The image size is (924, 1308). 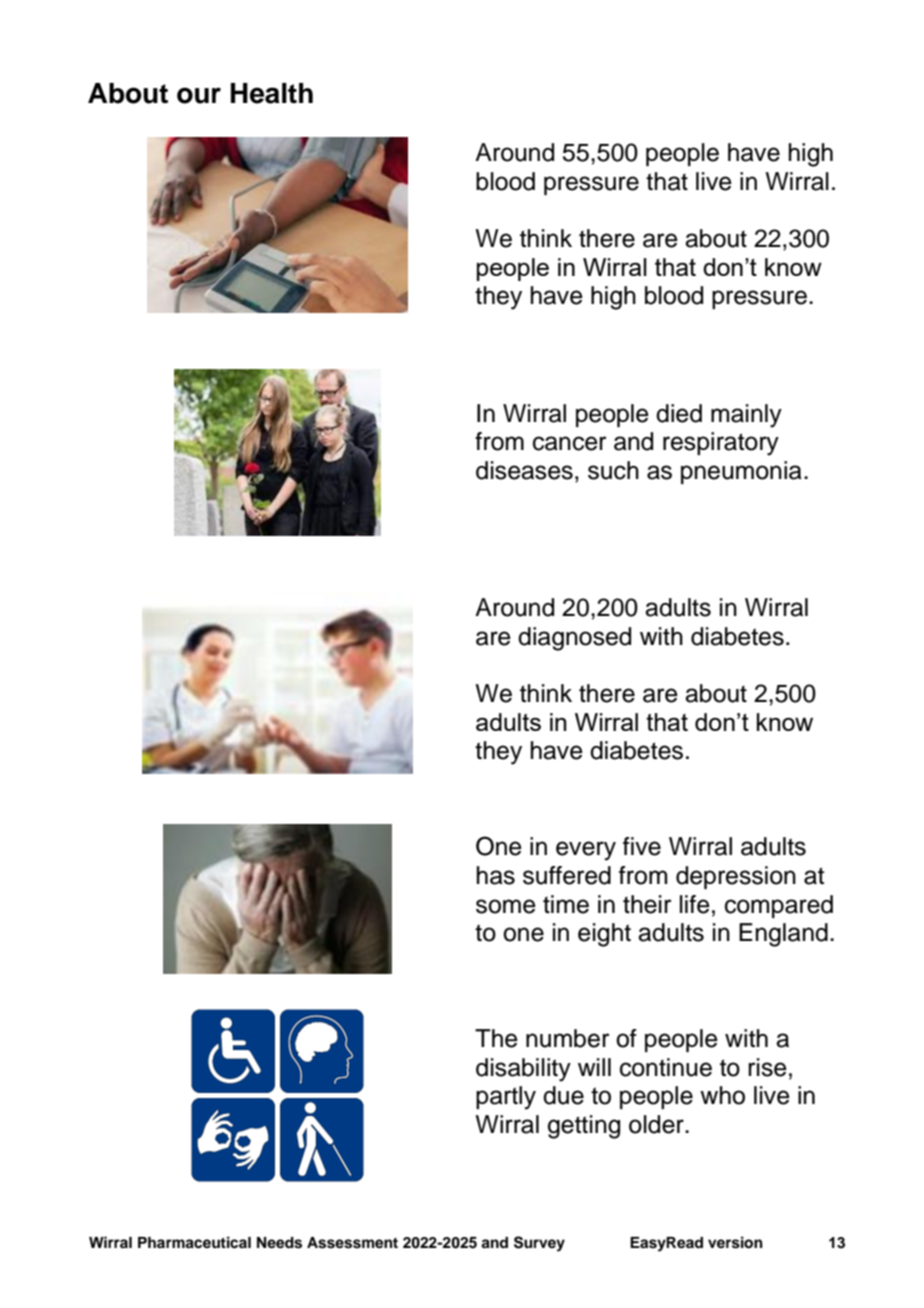 What do you see at coordinates (679, 413) in the image?
I see `died` at bounding box center [679, 413].
